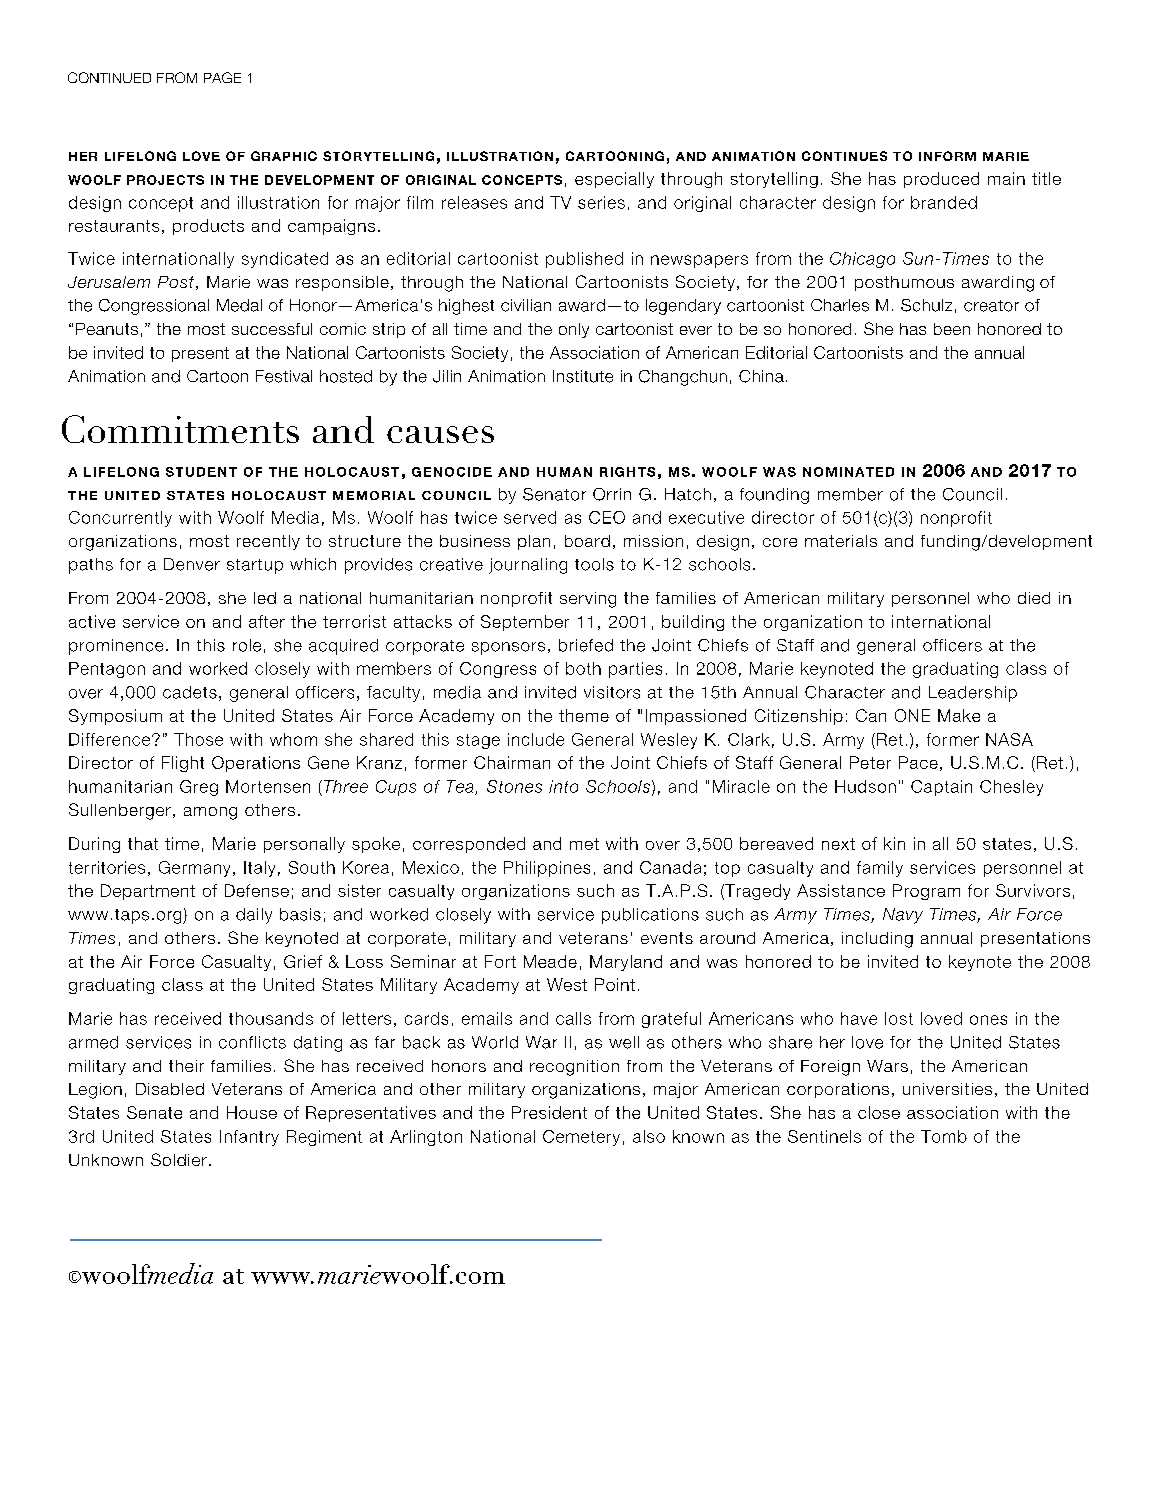  I want to click on especially, so click(614, 180).
